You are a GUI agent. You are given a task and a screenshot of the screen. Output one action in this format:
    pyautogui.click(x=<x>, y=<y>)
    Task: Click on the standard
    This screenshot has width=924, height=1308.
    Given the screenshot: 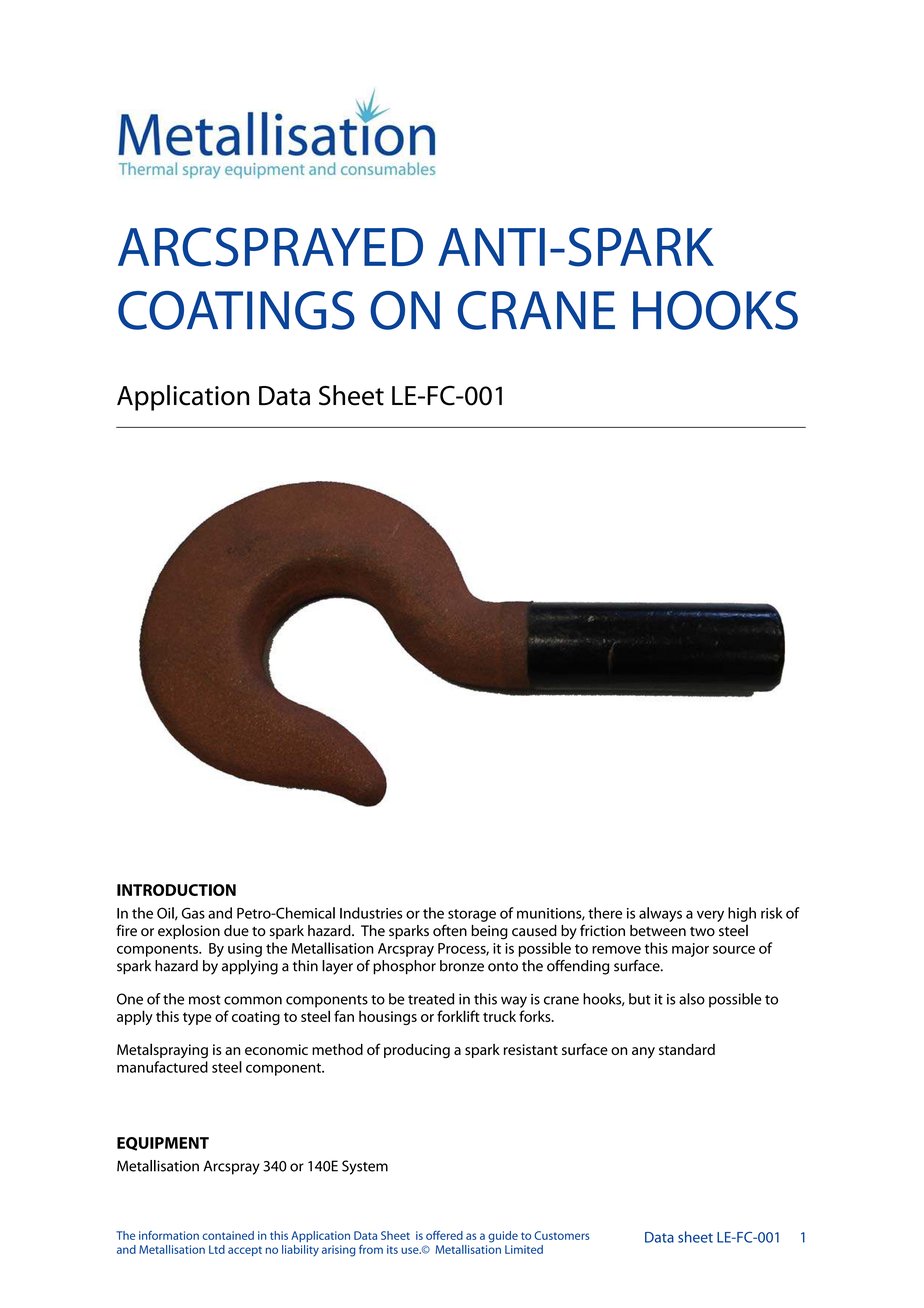 What is the action you would take?
    pyautogui.click(x=687, y=1049)
